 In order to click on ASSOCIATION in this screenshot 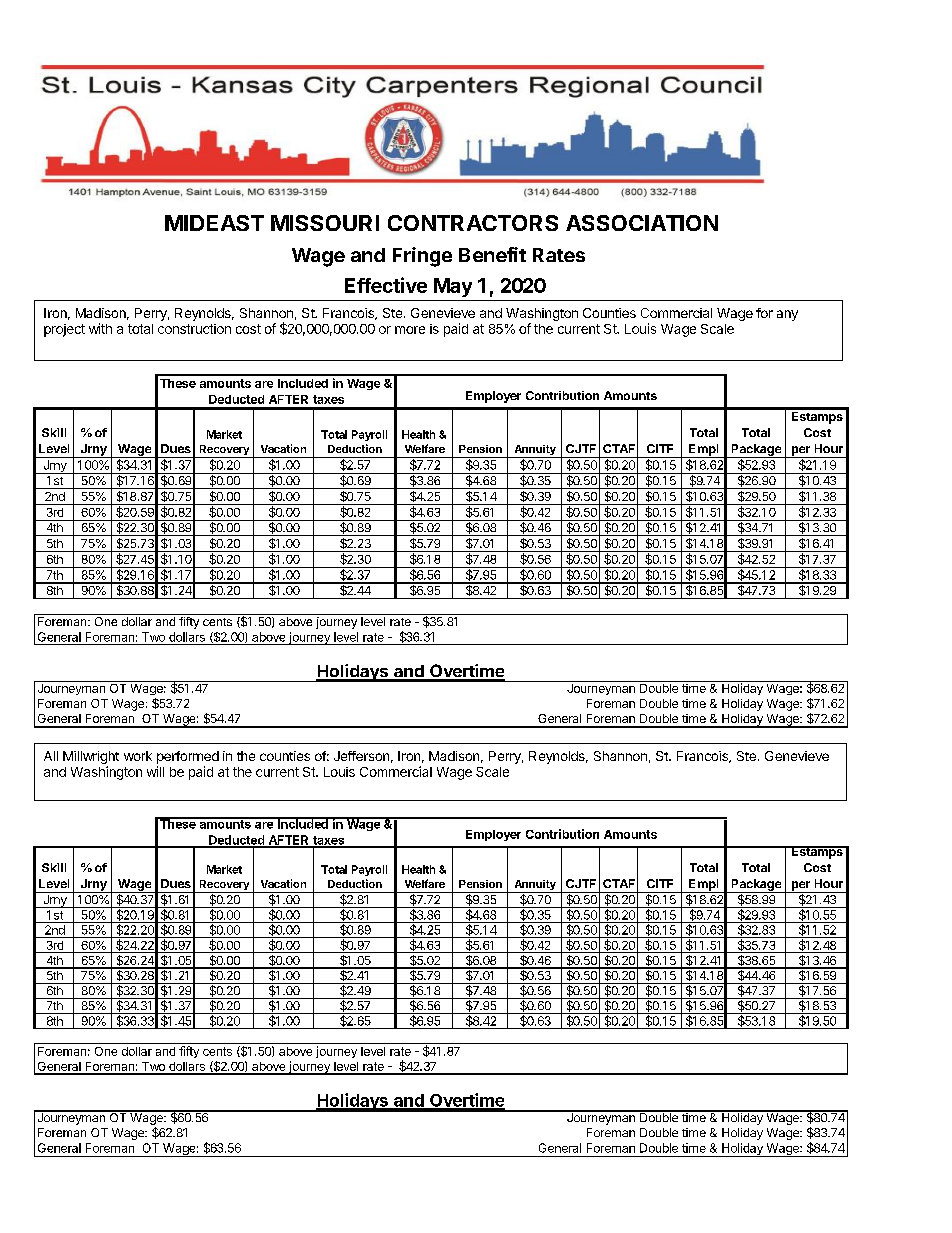, I will do `click(642, 223)`.
